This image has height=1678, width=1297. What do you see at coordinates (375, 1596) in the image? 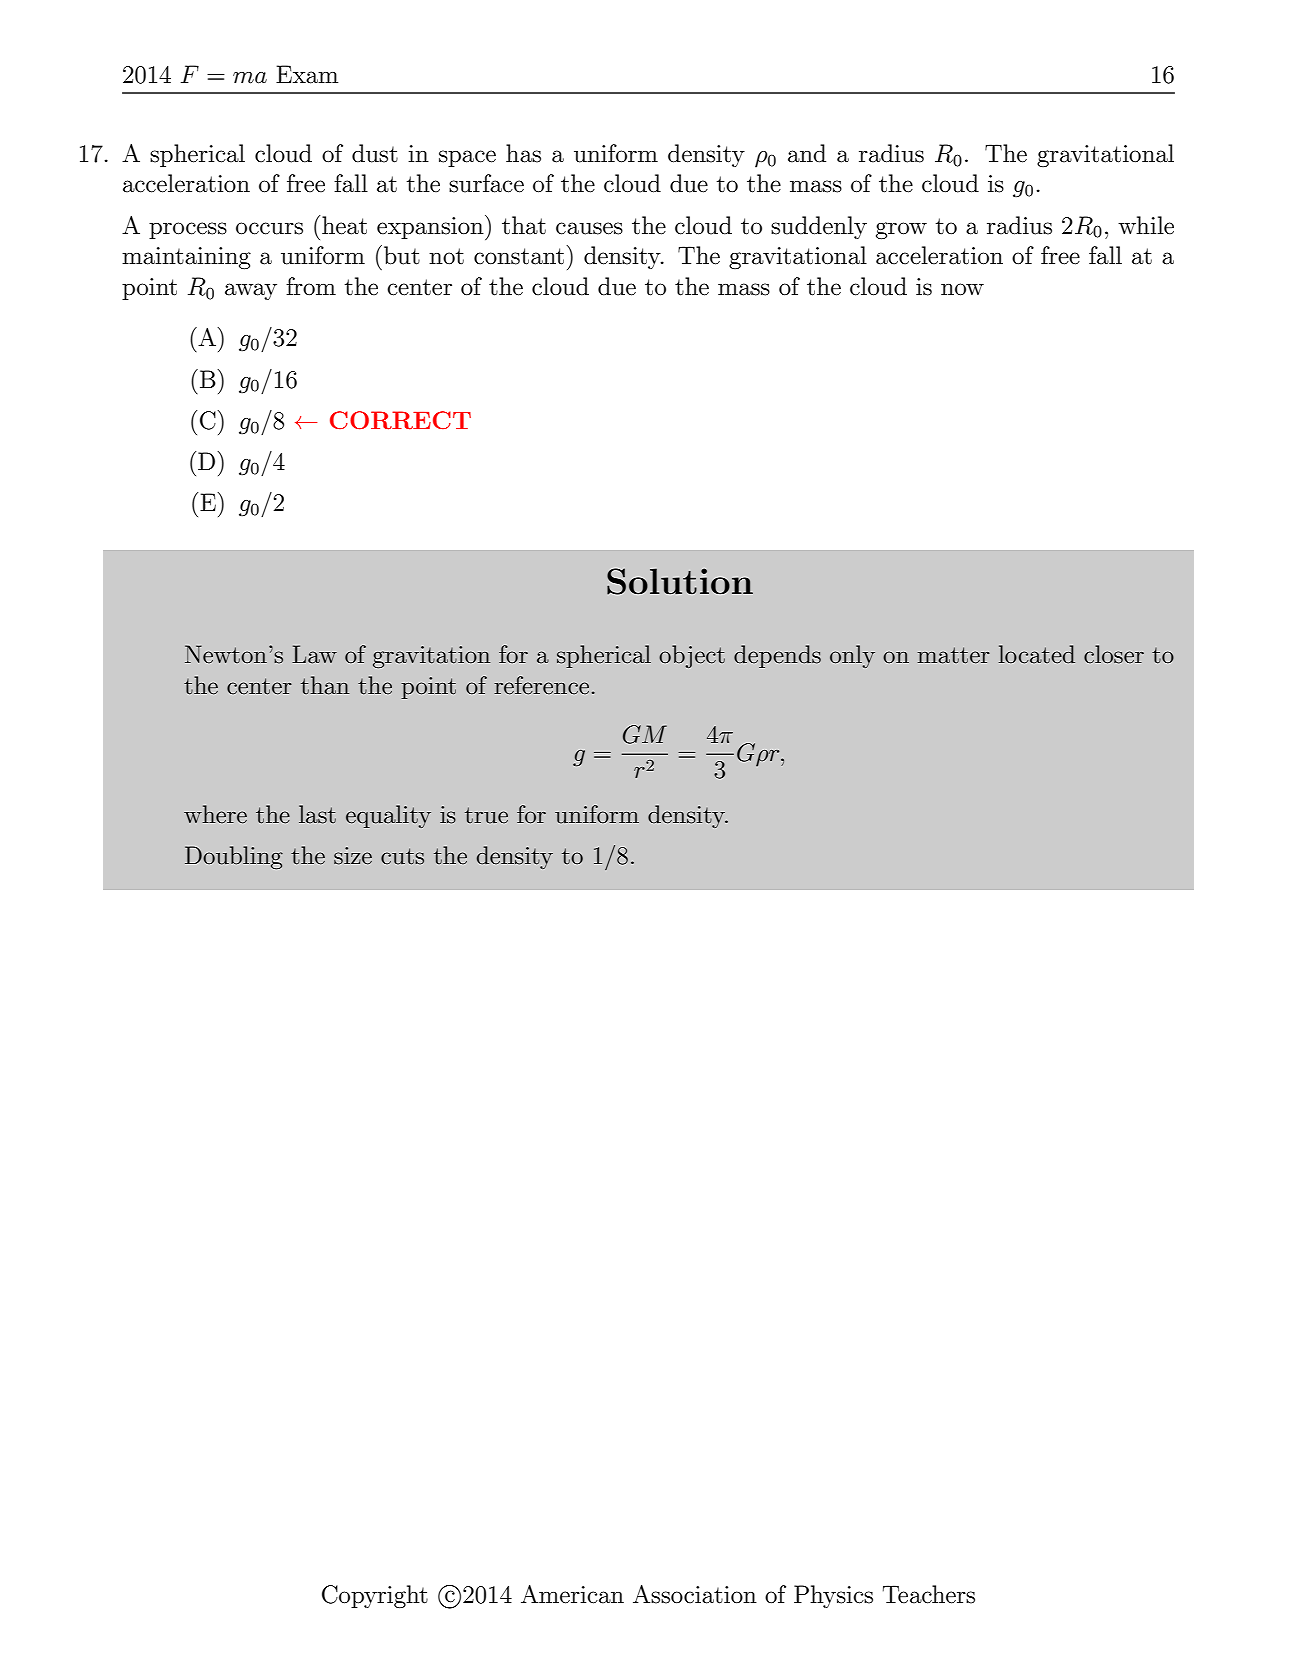
I see `Copyright` at bounding box center [375, 1596].
